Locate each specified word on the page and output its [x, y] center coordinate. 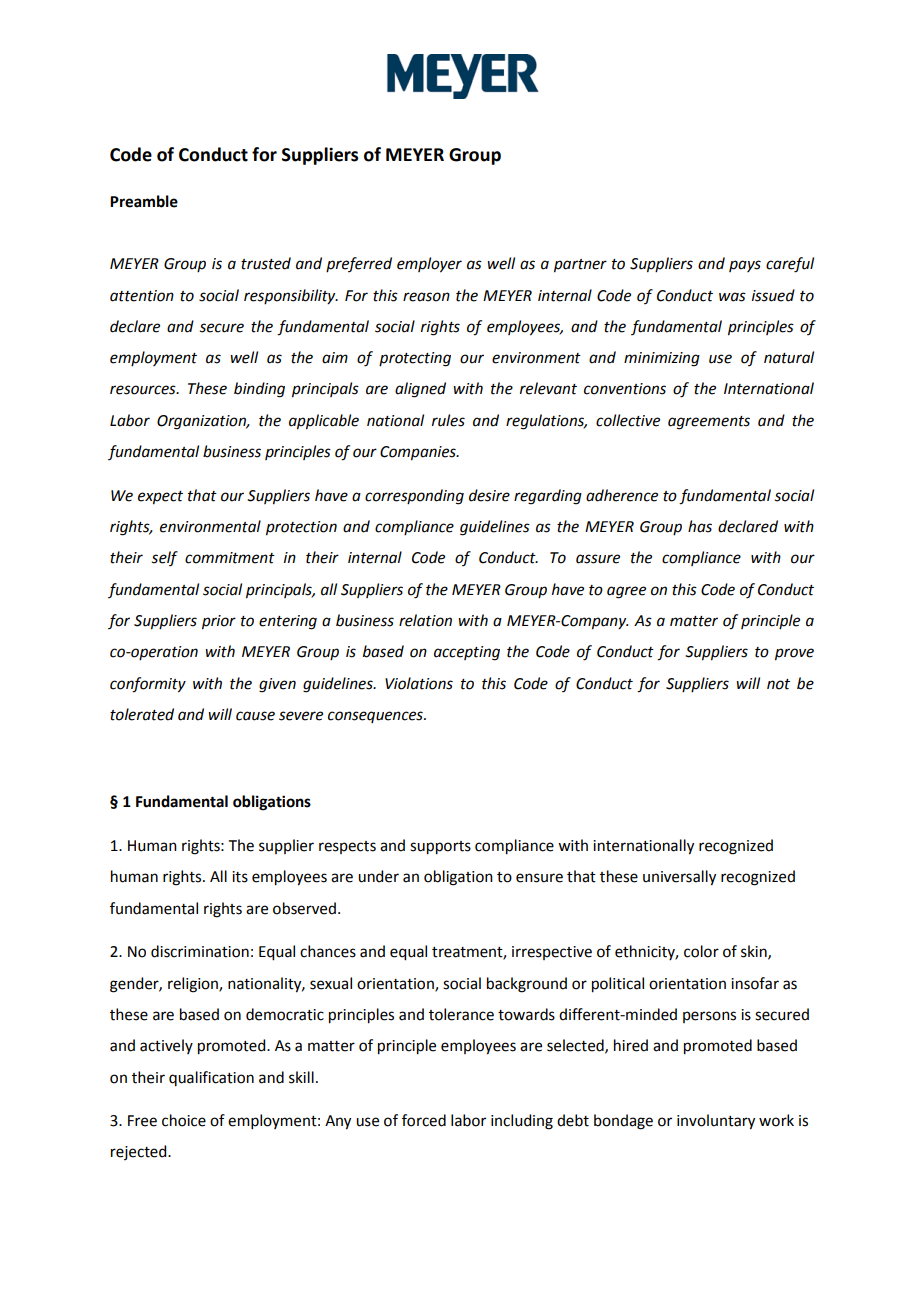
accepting [467, 653]
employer [429, 265]
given [277, 685]
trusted [266, 263]
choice [184, 1120]
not [778, 684]
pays [745, 266]
